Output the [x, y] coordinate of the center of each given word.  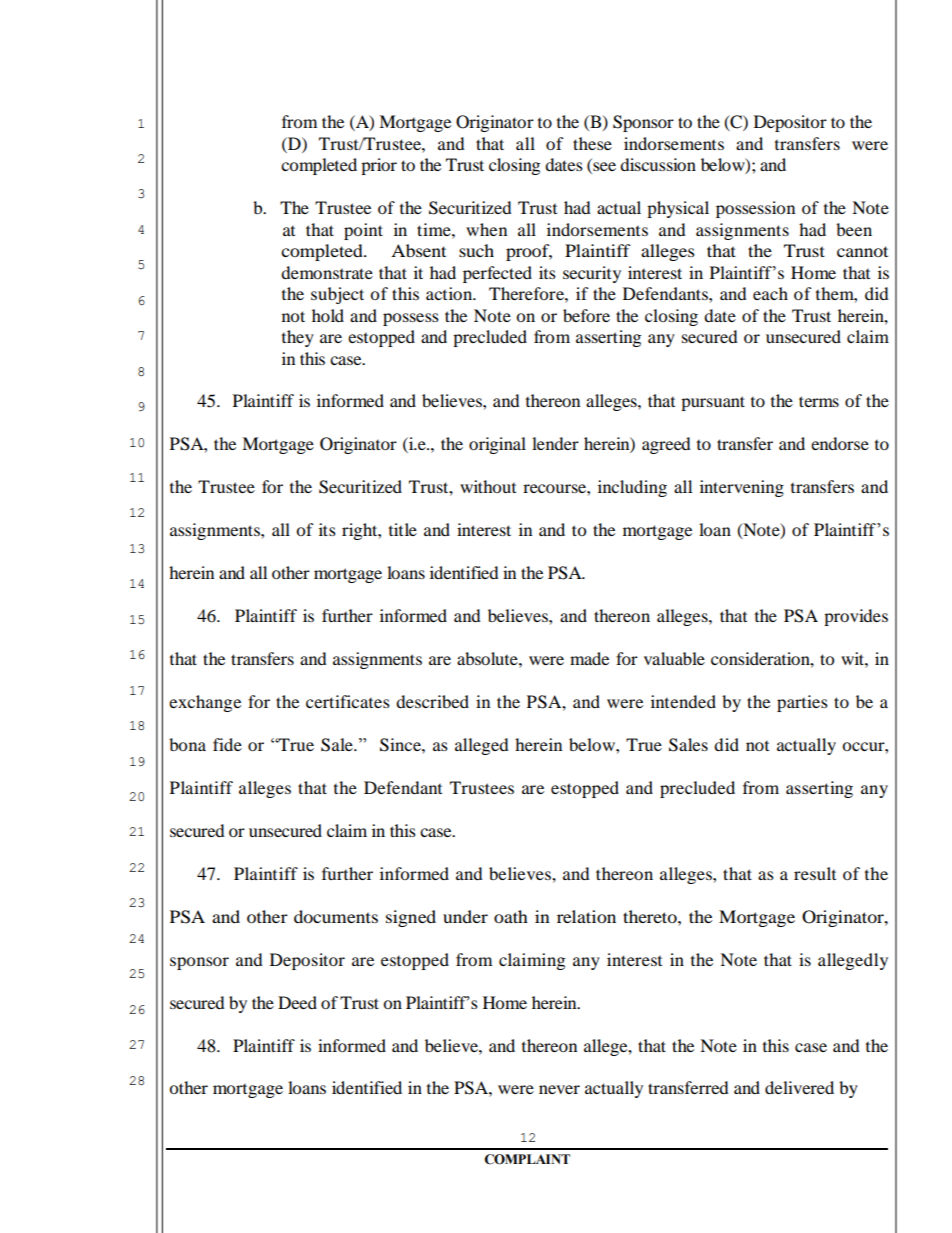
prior [379, 166]
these [592, 143]
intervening [742, 488]
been [854, 229]
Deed [297, 1002]
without [488, 486]
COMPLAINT [527, 1159]
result [815, 873]
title [403, 529]
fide [227, 744]
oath [511, 916]
